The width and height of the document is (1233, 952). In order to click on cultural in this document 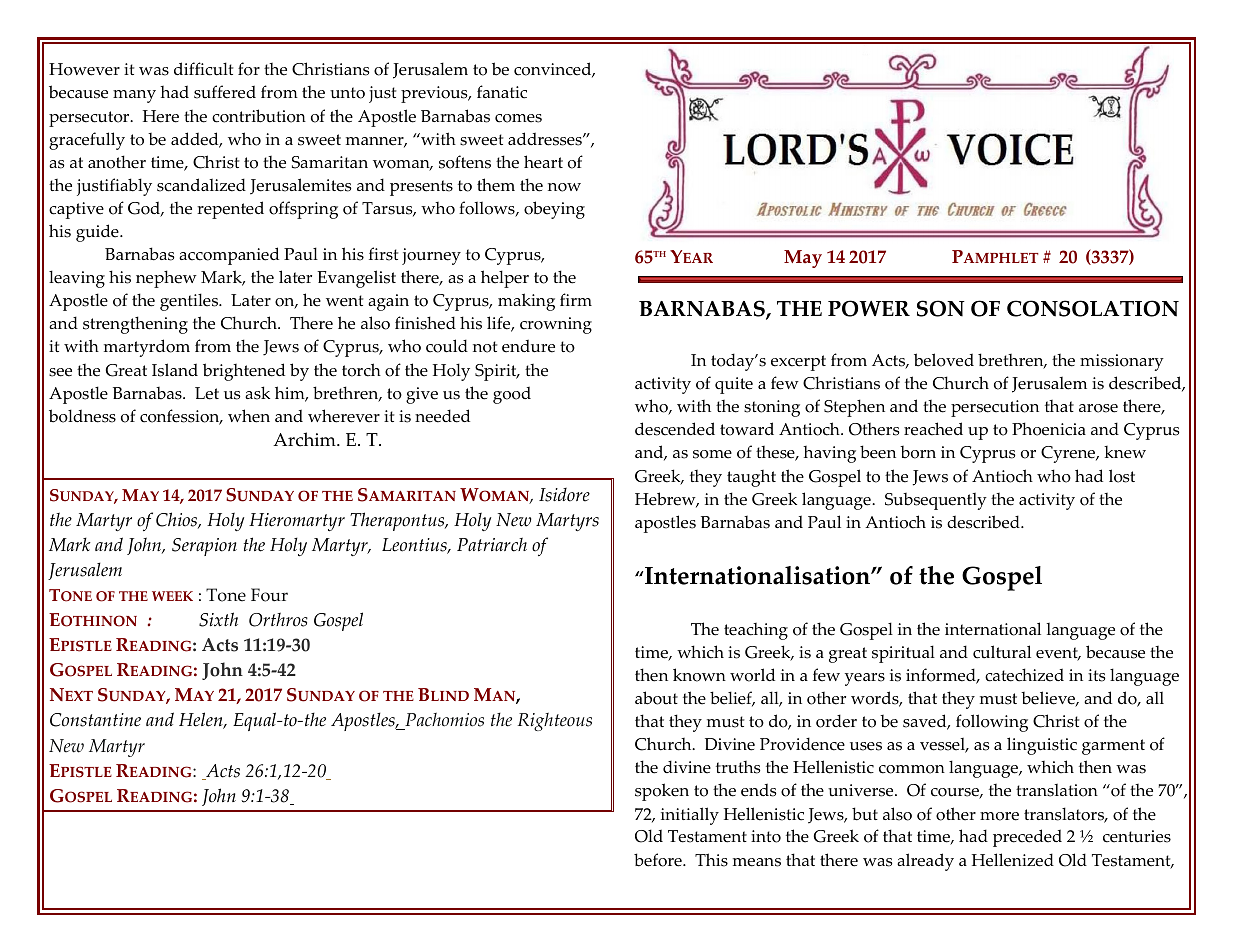, I will do `click(1002, 652)`.
